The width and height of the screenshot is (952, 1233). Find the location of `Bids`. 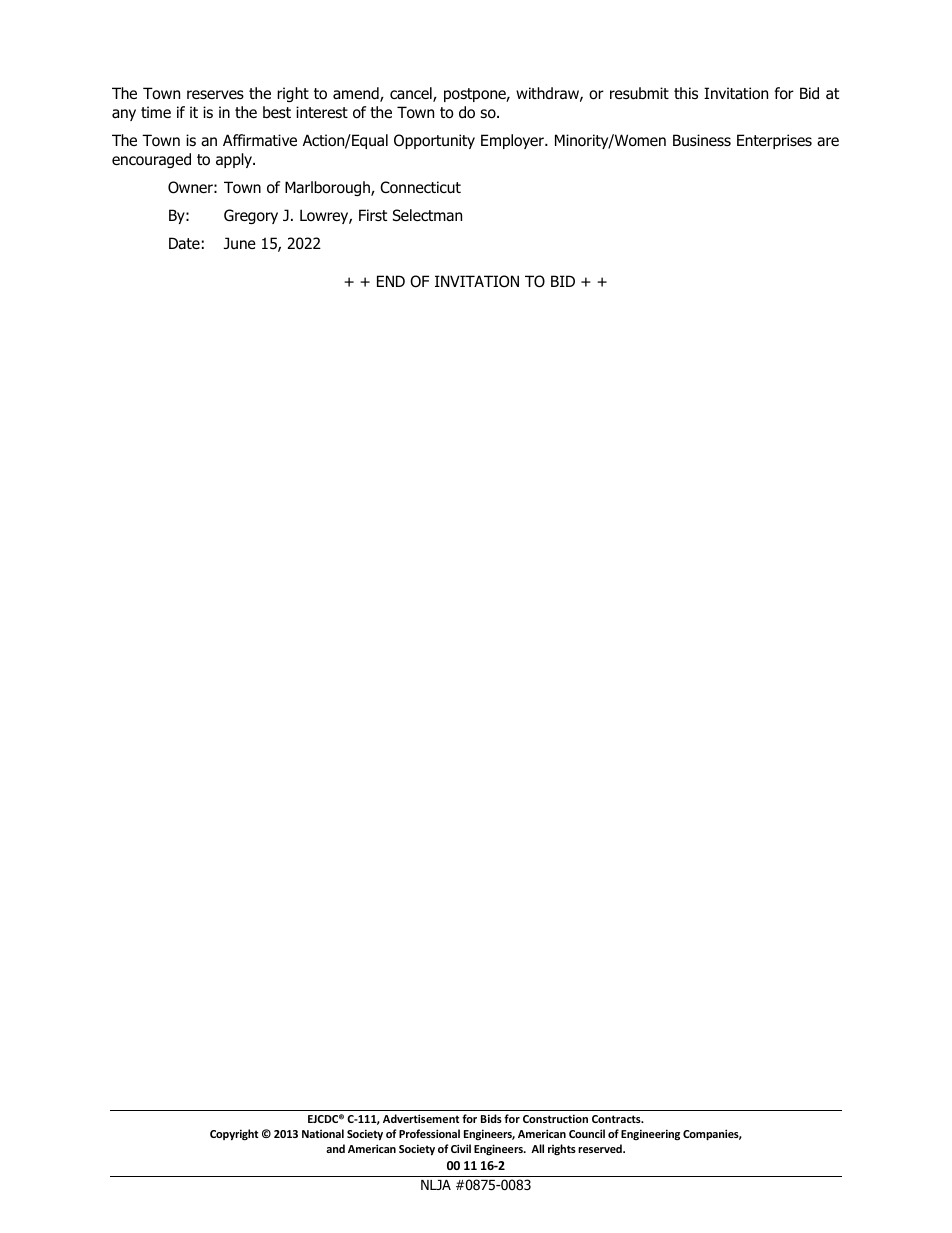

Bids is located at coordinates (491, 1118).
